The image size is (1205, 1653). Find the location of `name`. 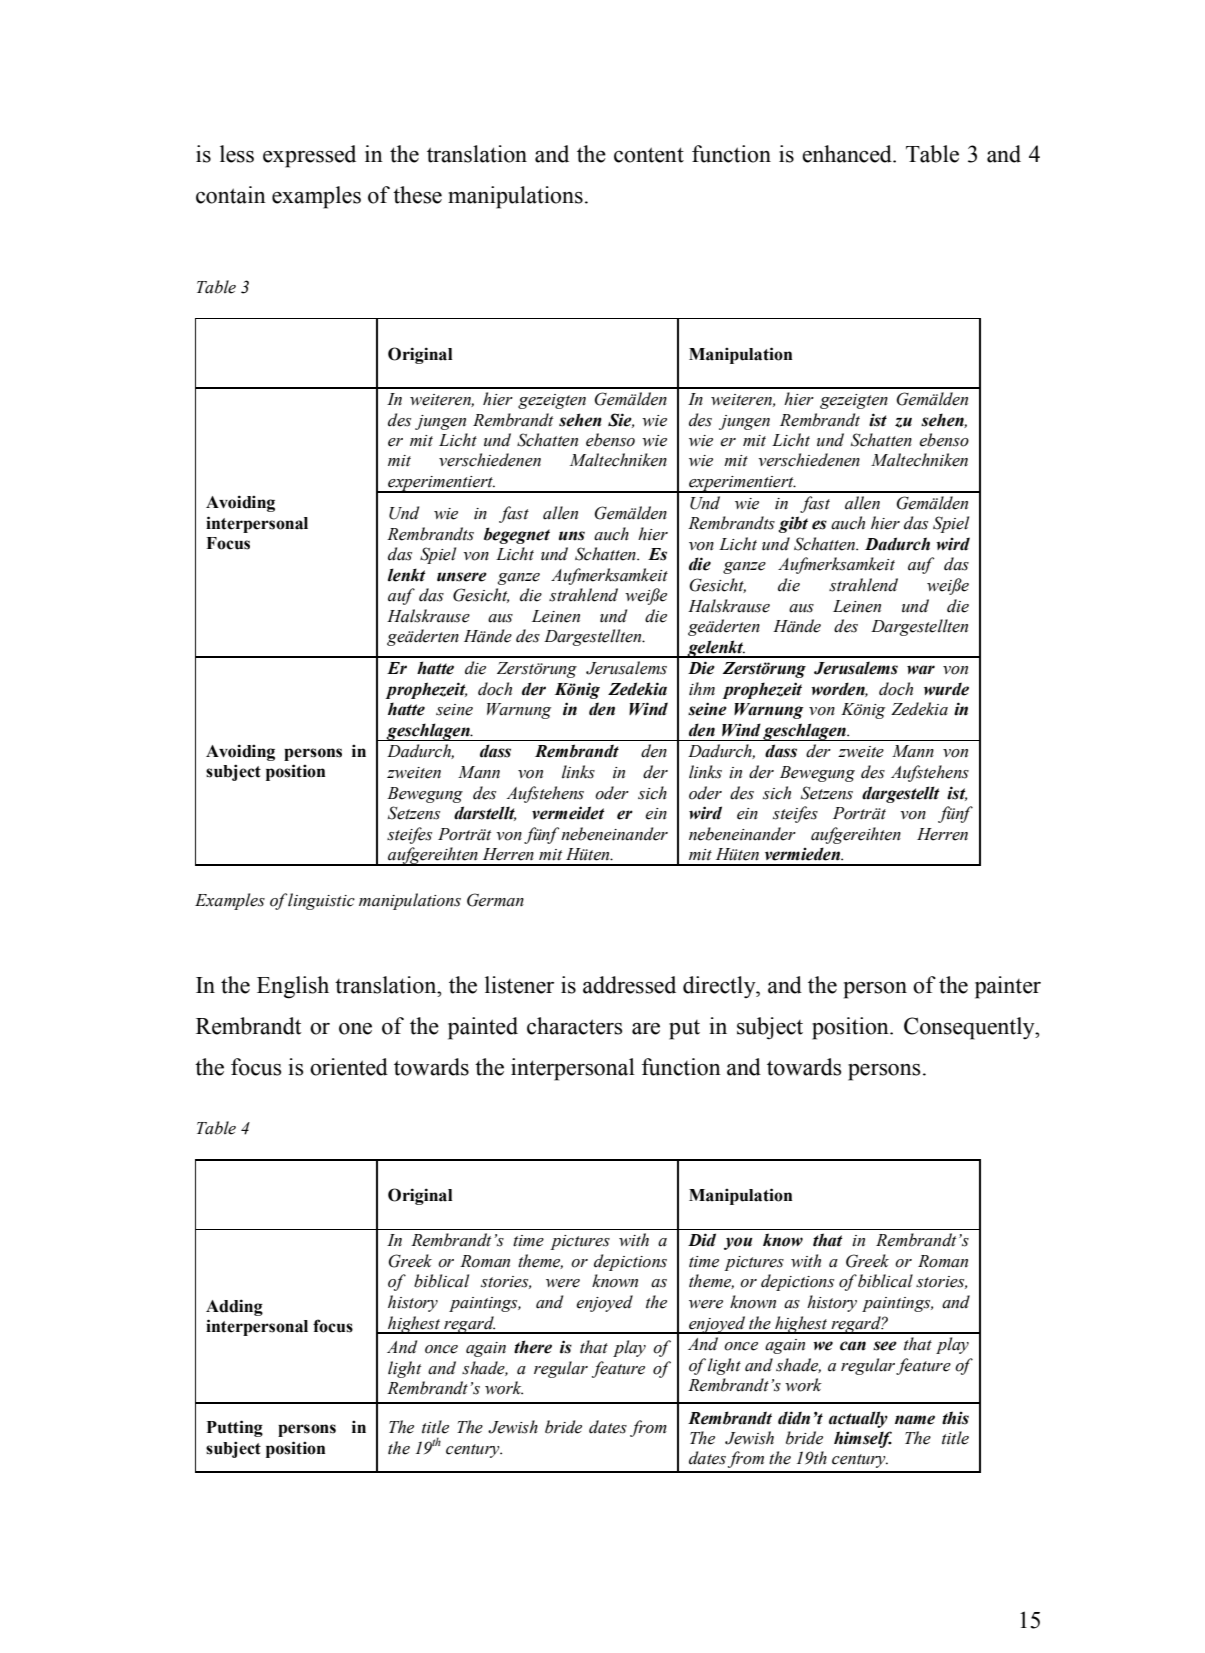

name is located at coordinates (915, 1420).
